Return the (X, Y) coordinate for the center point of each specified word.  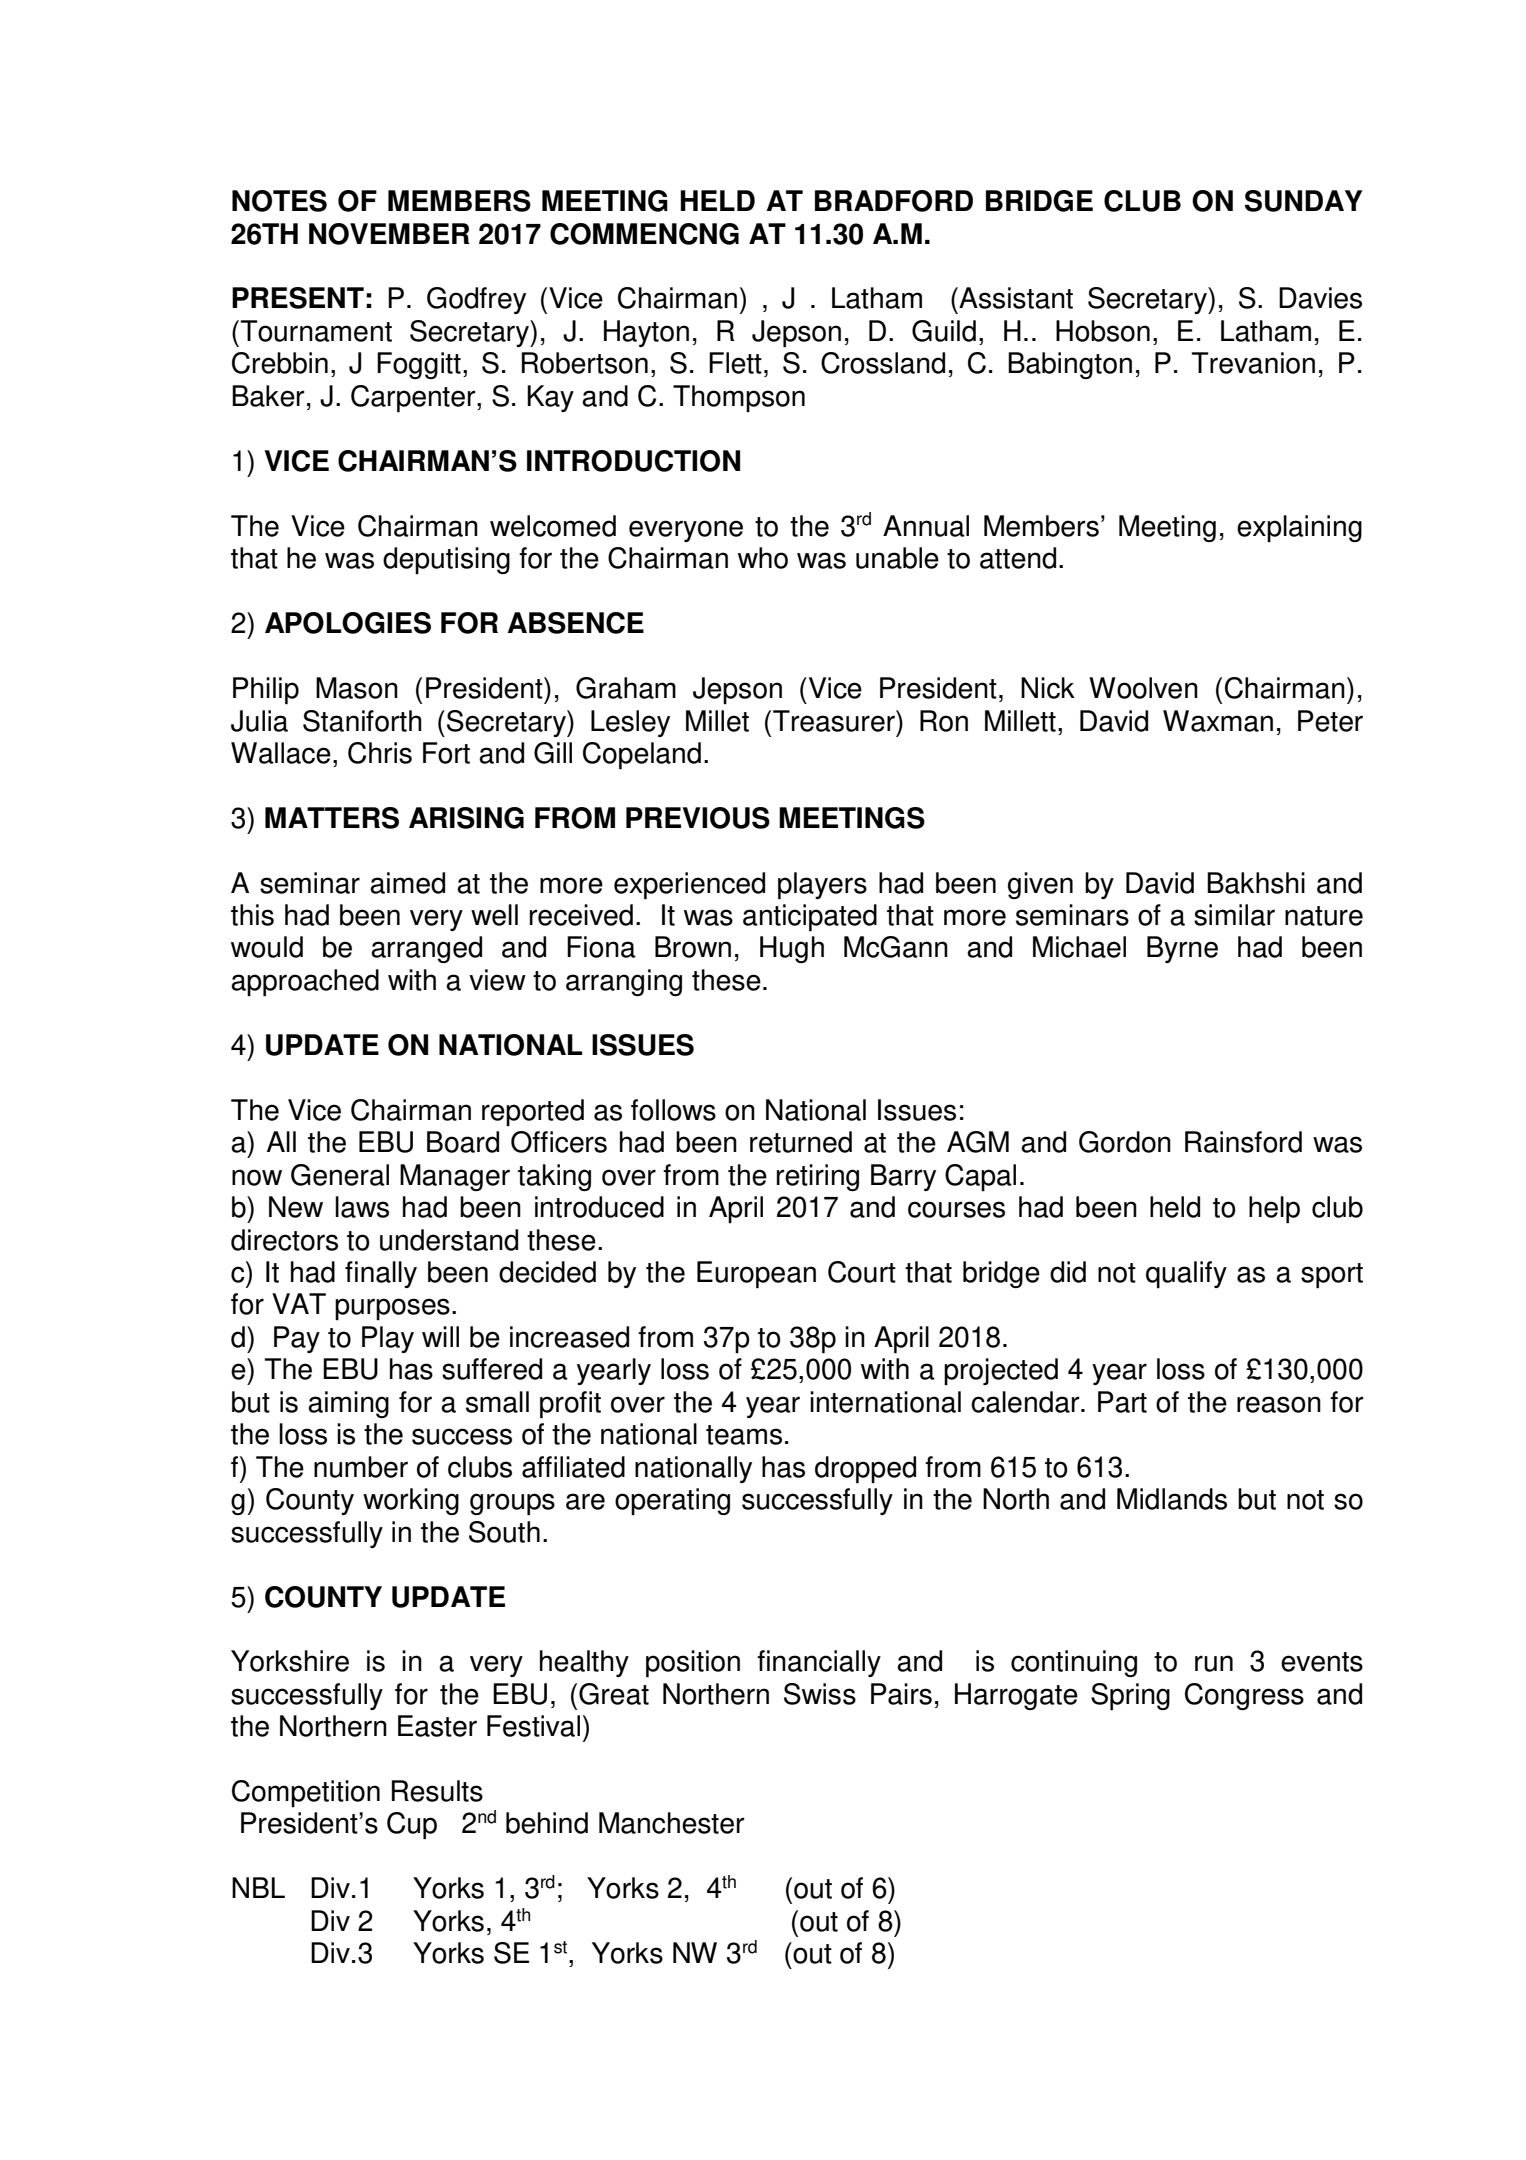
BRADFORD (894, 201)
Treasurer (835, 721)
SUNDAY (1304, 201)
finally (381, 1274)
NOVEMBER (389, 234)
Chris (380, 753)
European (756, 1275)
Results (437, 1791)
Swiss (820, 1694)
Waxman (1218, 721)
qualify (1186, 1275)
